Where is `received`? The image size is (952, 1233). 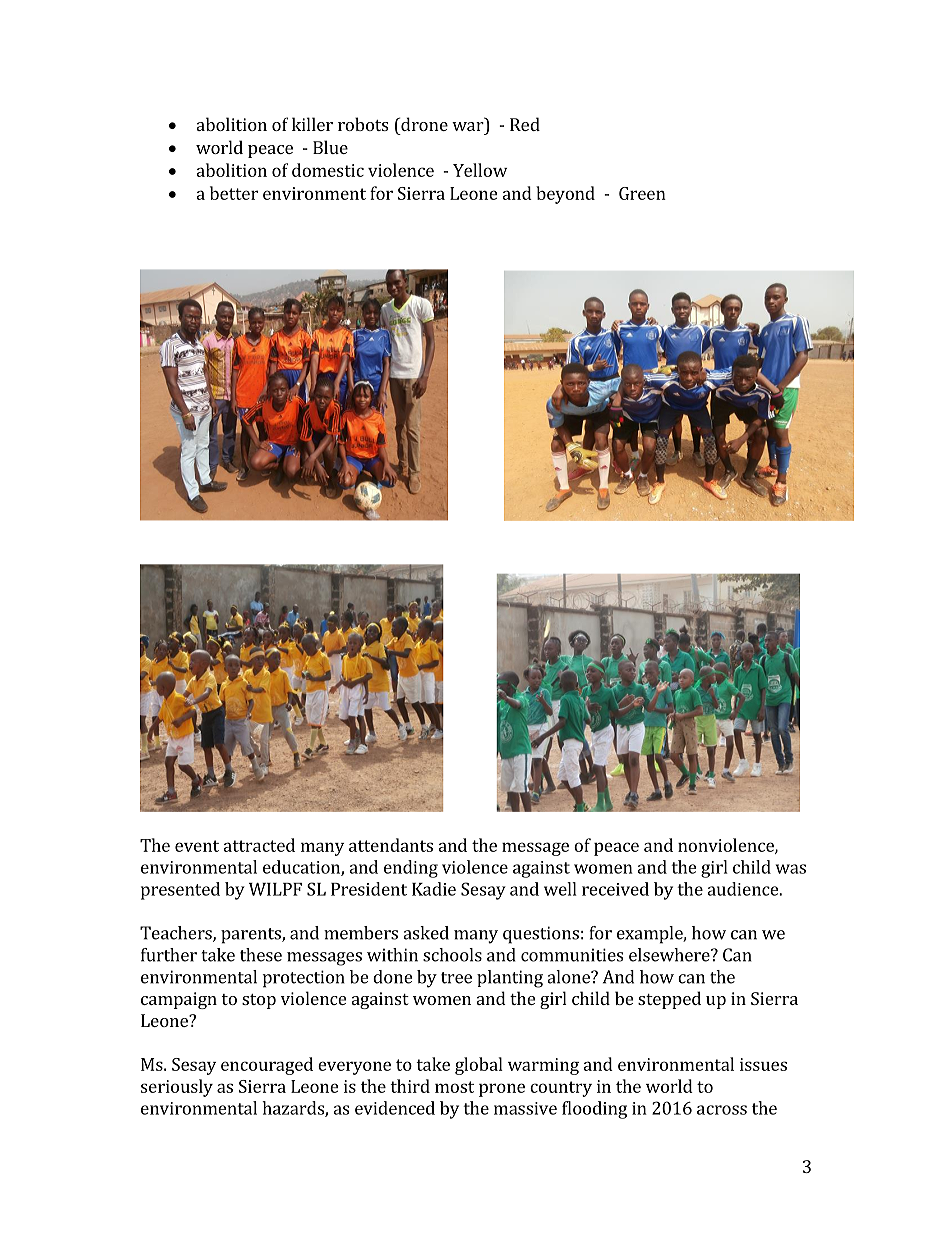 received is located at coordinates (615, 889).
